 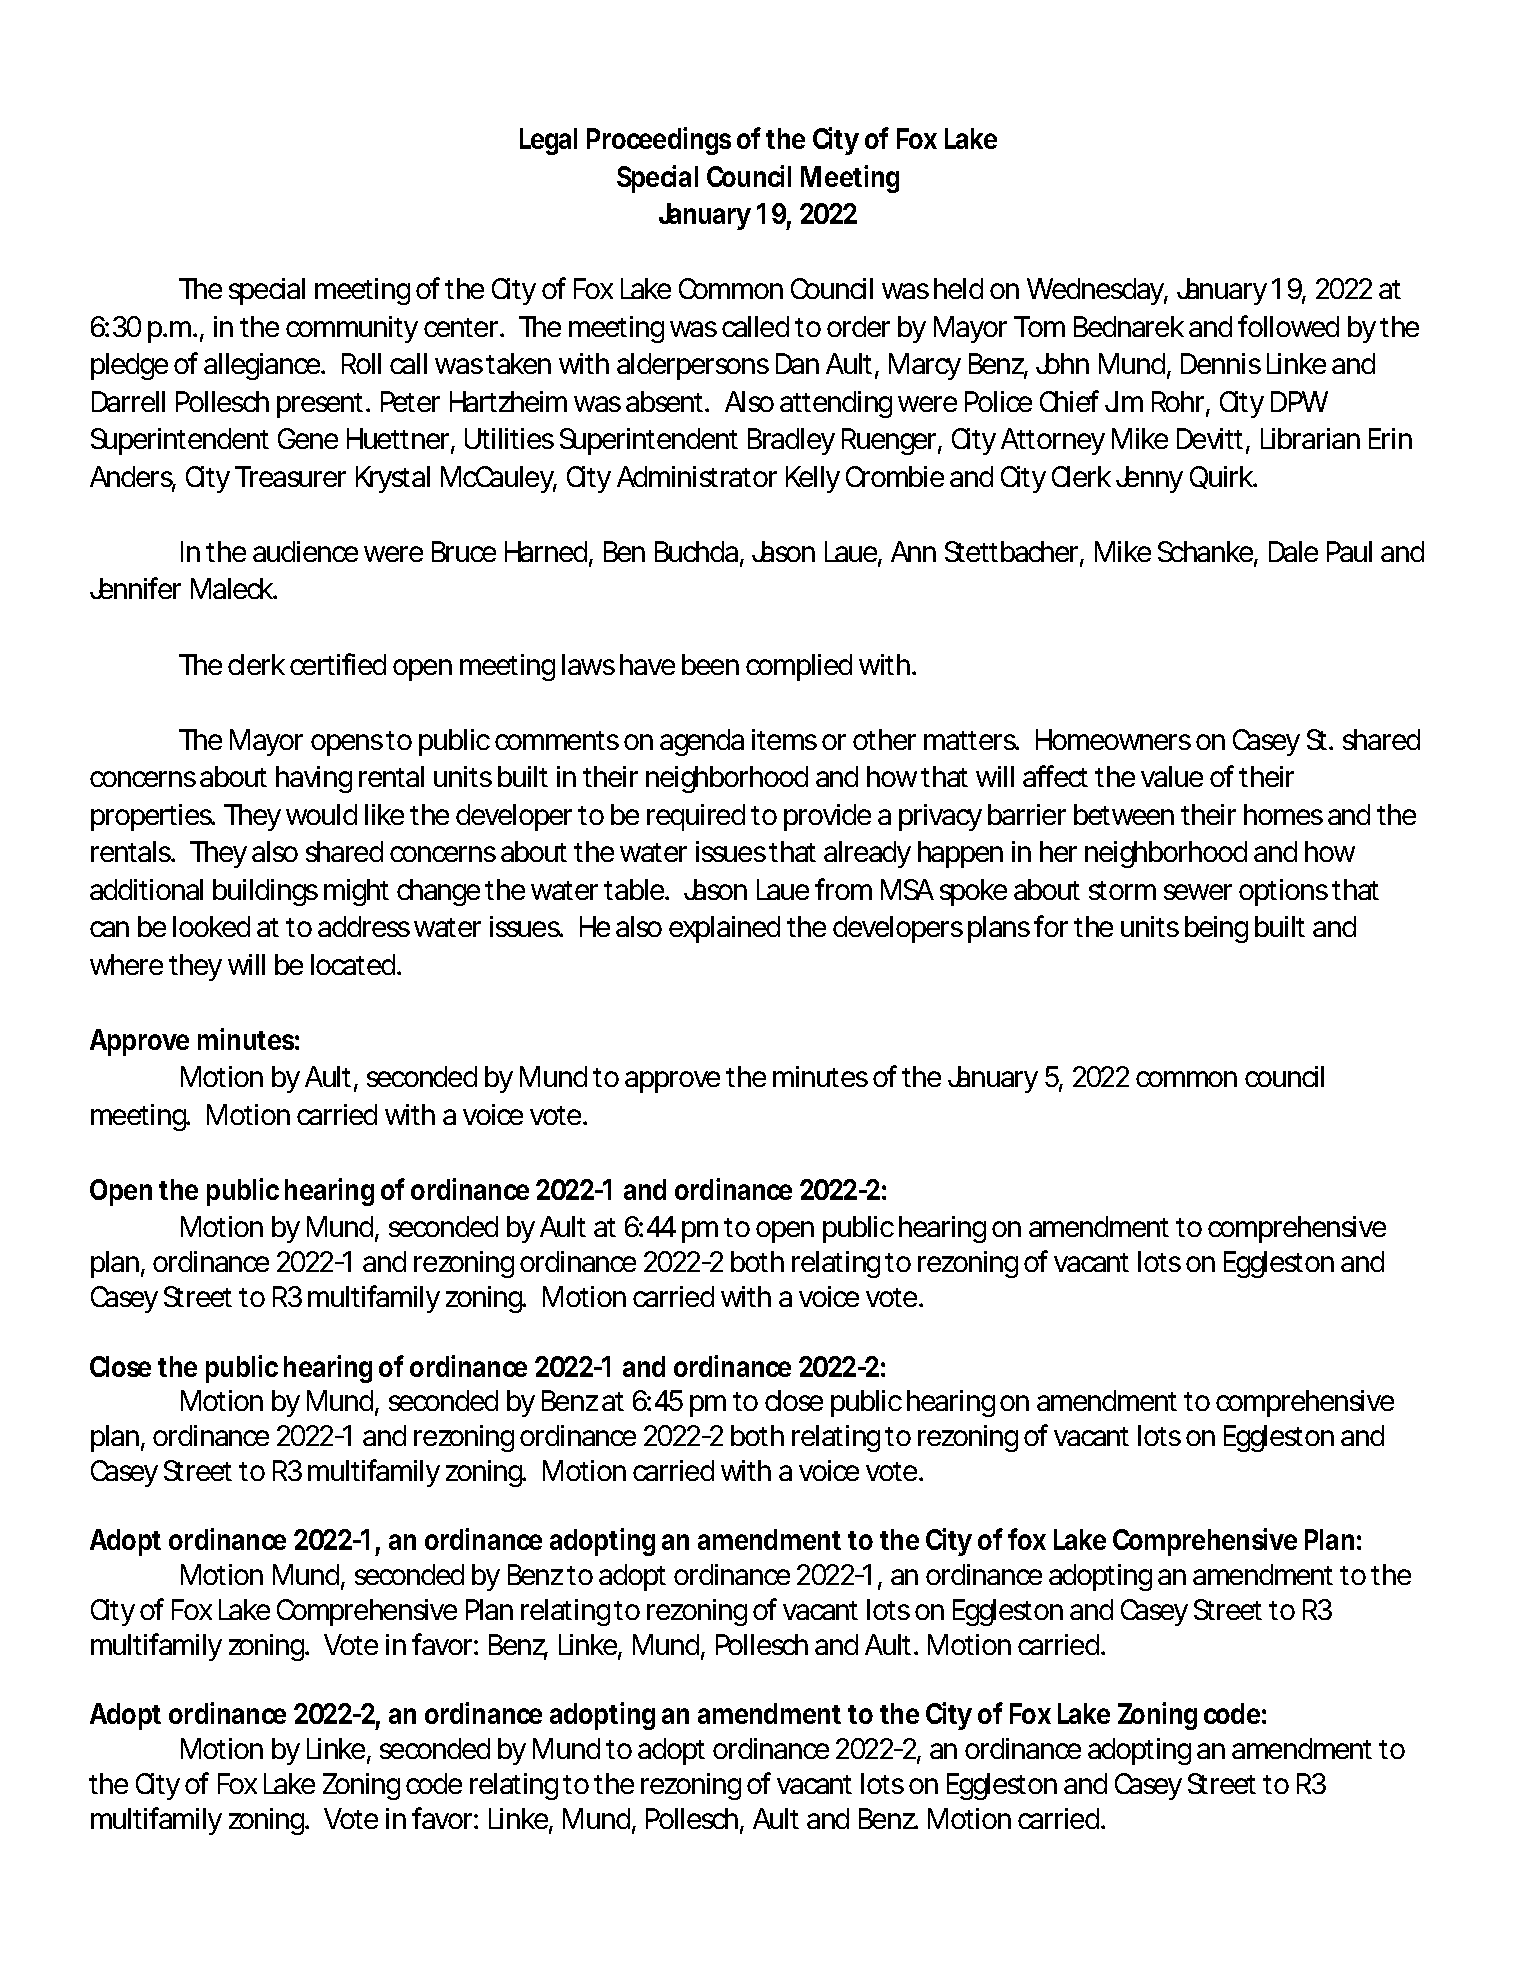 I want to click on from, so click(x=842, y=889).
